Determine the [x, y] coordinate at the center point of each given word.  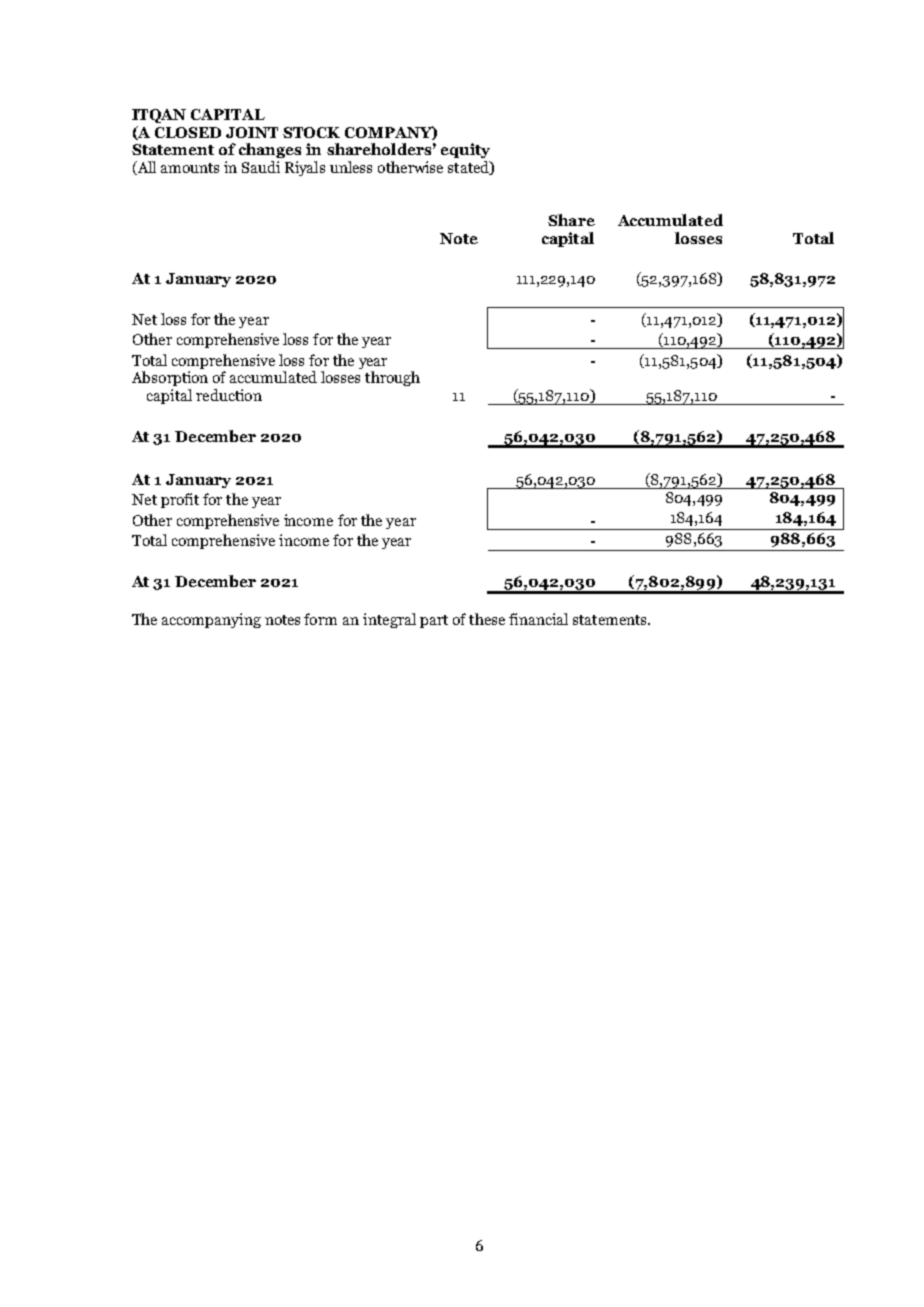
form [320, 619]
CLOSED [188, 132]
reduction [229, 395]
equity [465, 150]
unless [351, 167]
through [392, 378]
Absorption [170, 378]
